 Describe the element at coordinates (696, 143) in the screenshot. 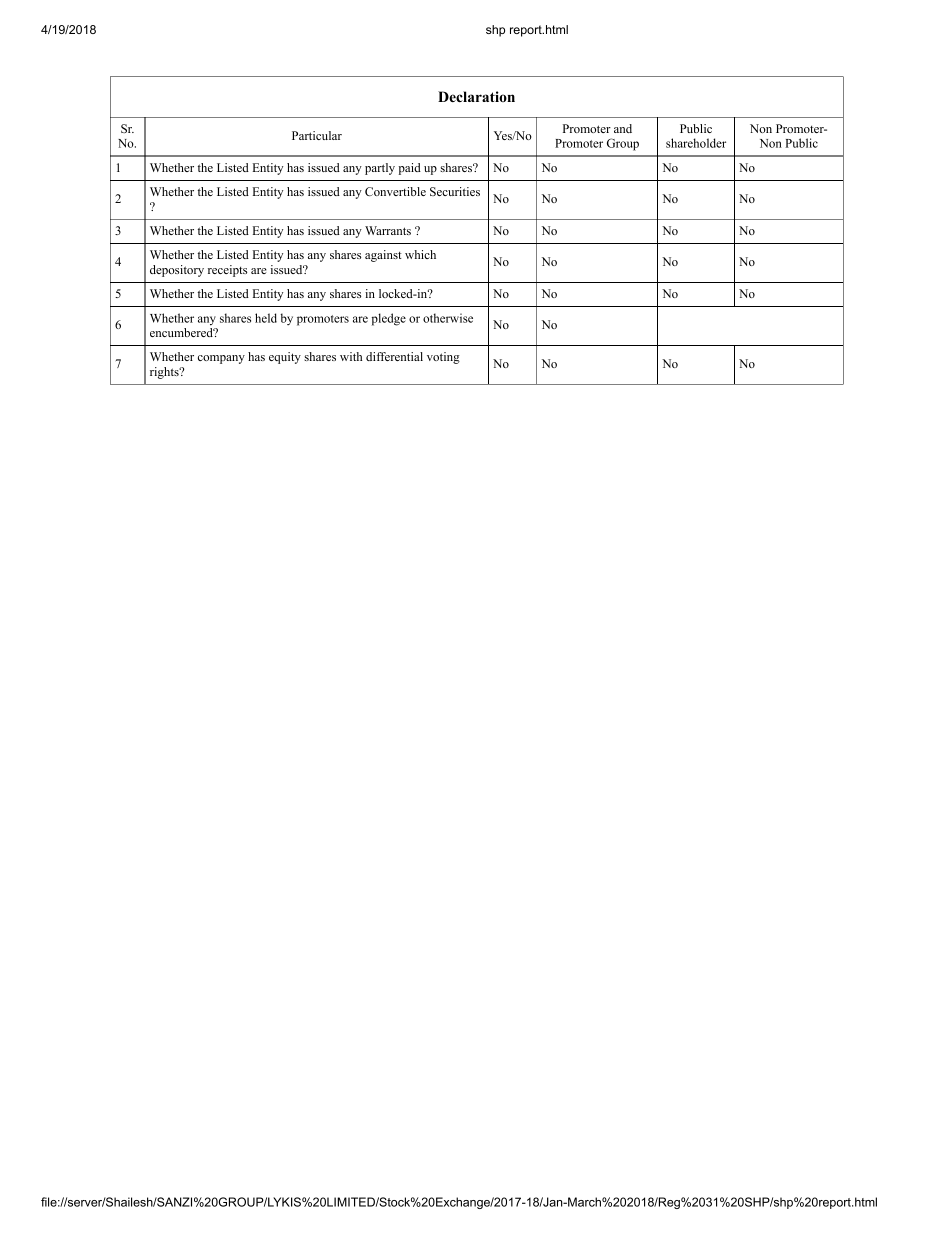

I see `shareholder` at that location.
